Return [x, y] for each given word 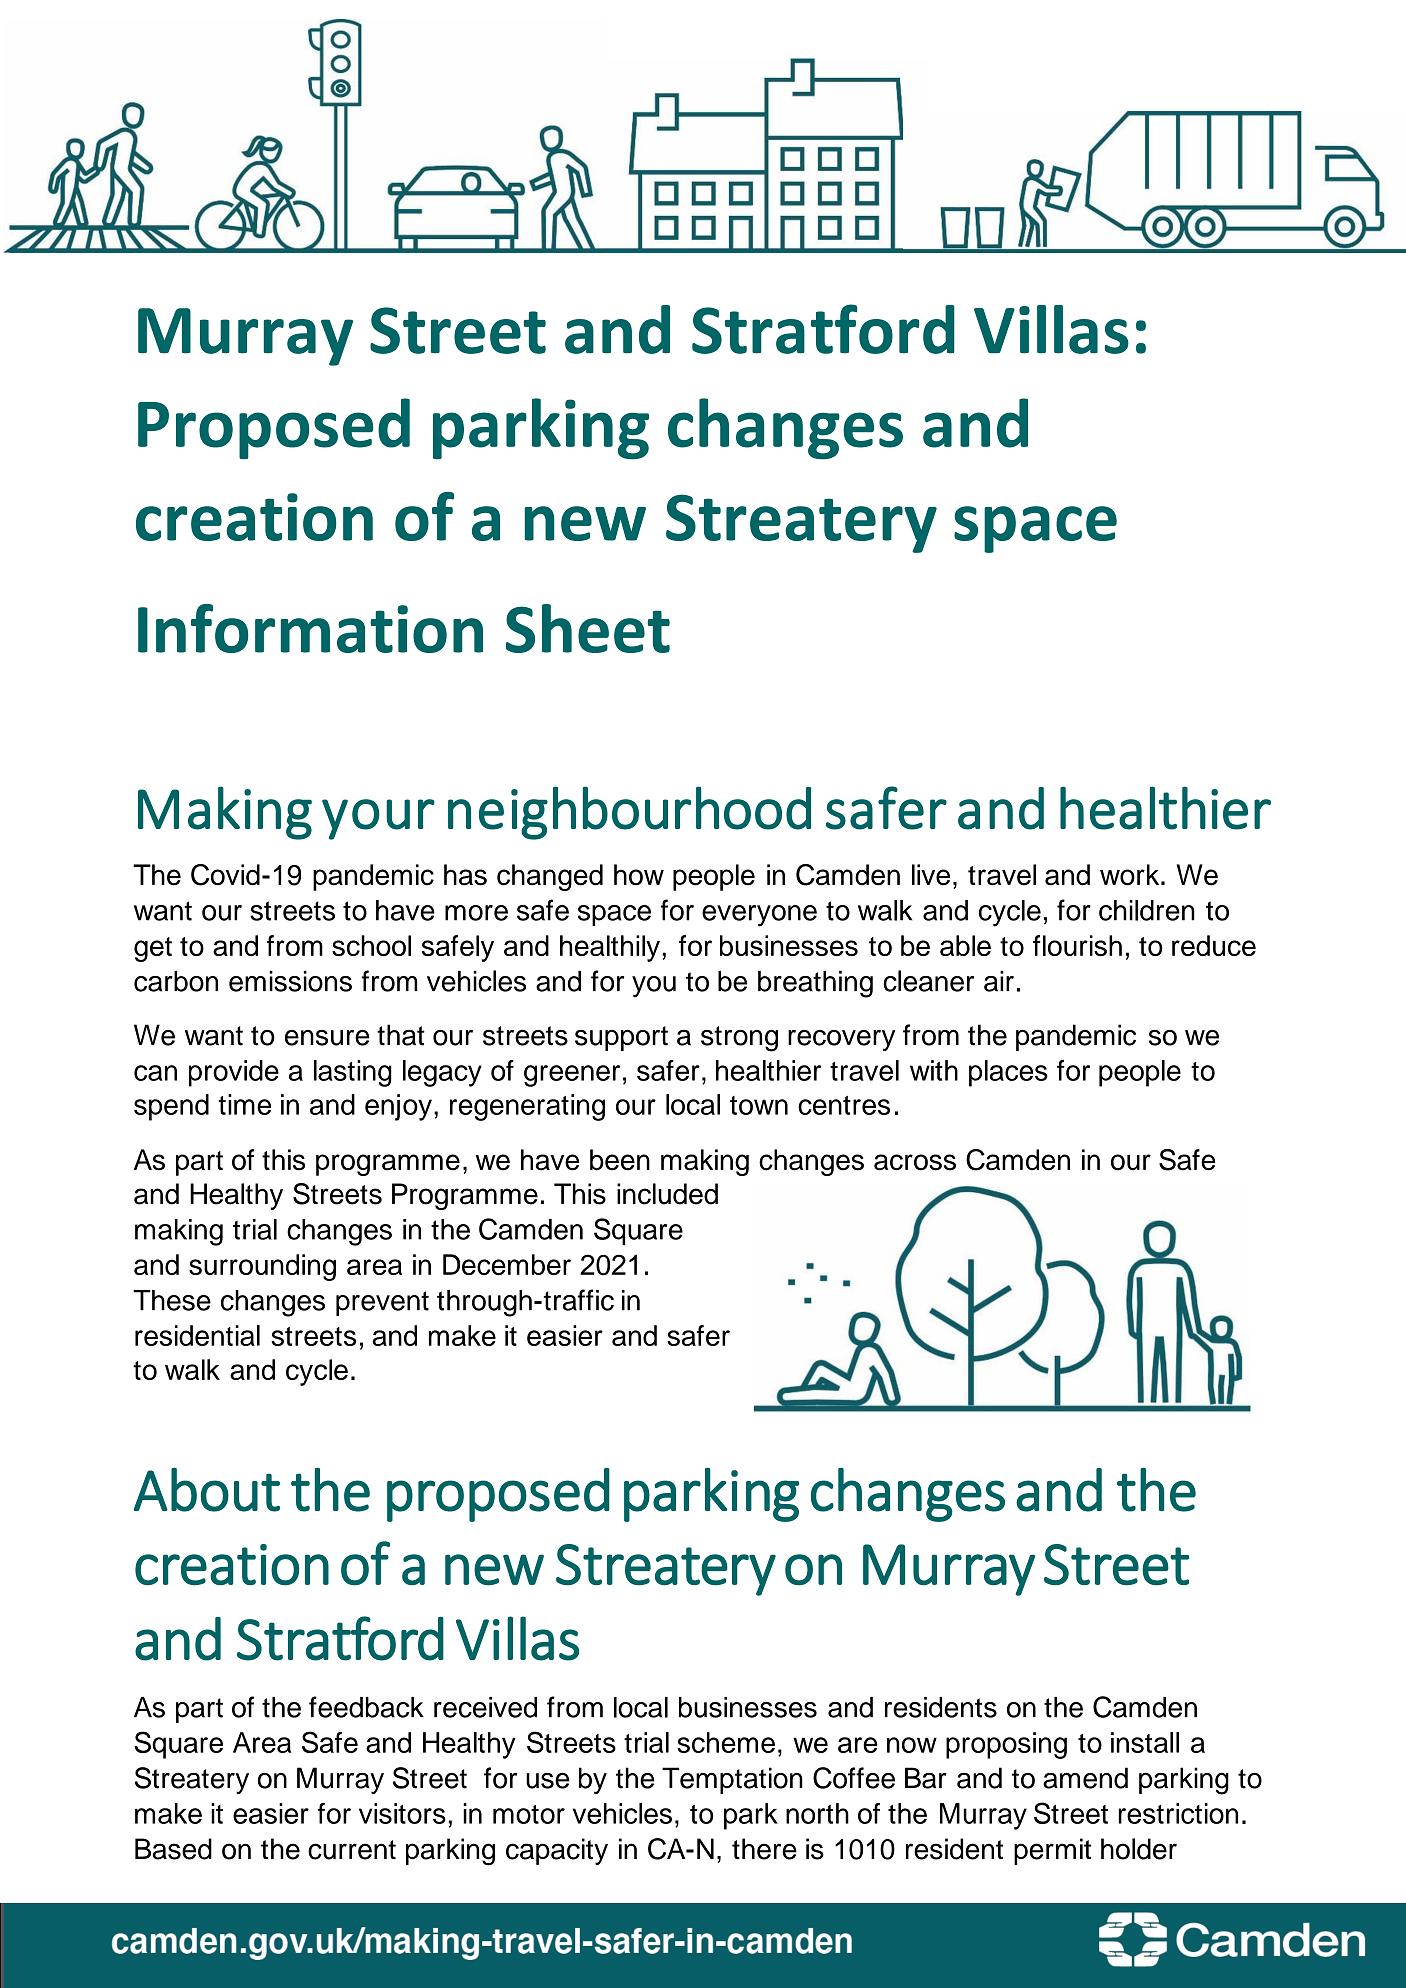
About [206, 1490]
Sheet [588, 628]
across [915, 1162]
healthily [610, 948]
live [931, 875]
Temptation [732, 1780]
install [1145, 1742]
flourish [1077, 945]
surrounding [262, 1267]
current [352, 1850]
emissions [290, 981]
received [485, 1707]
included [667, 1194]
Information [310, 628]
